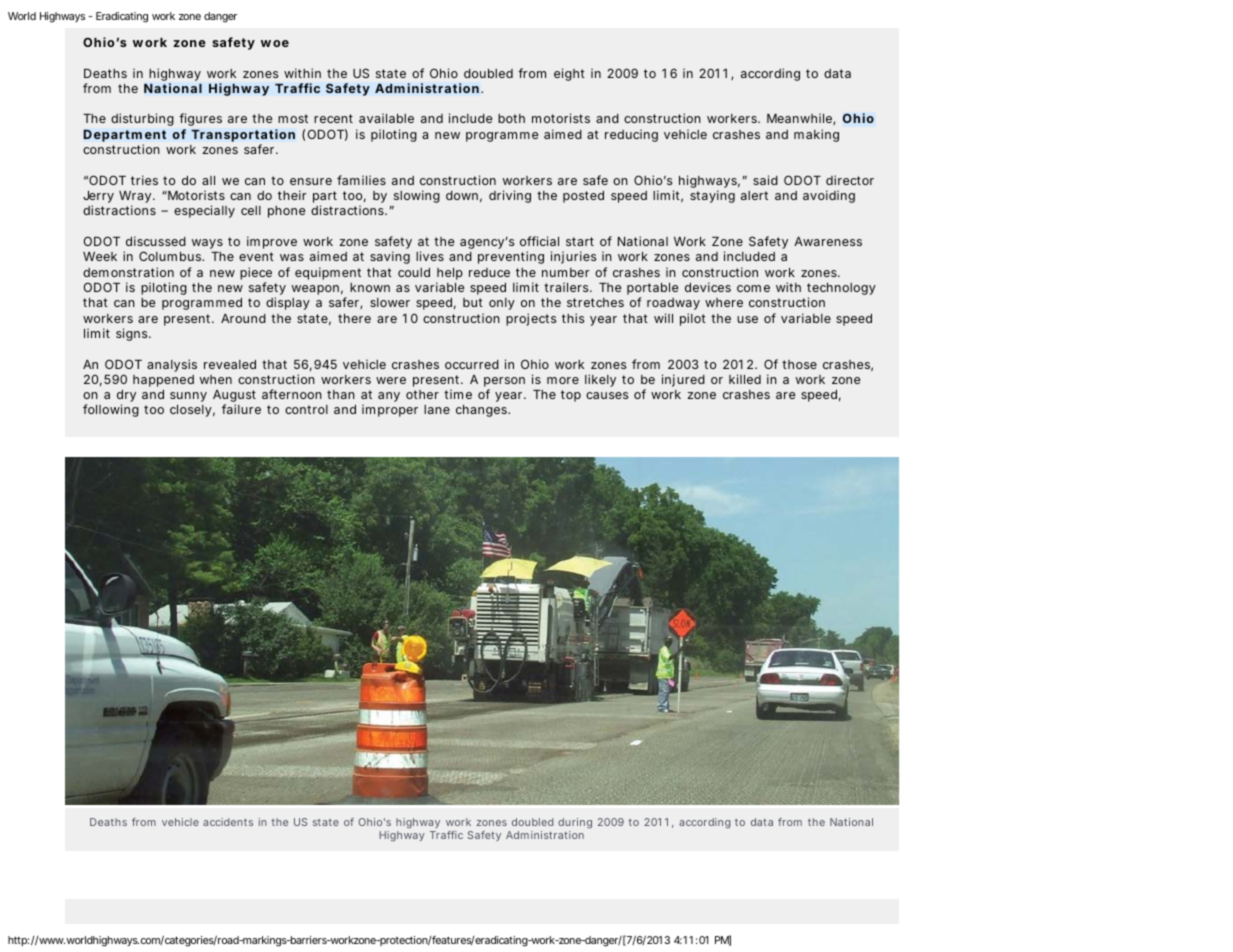  What do you see at coordinates (607, 395) in the document?
I see `causes` at bounding box center [607, 395].
